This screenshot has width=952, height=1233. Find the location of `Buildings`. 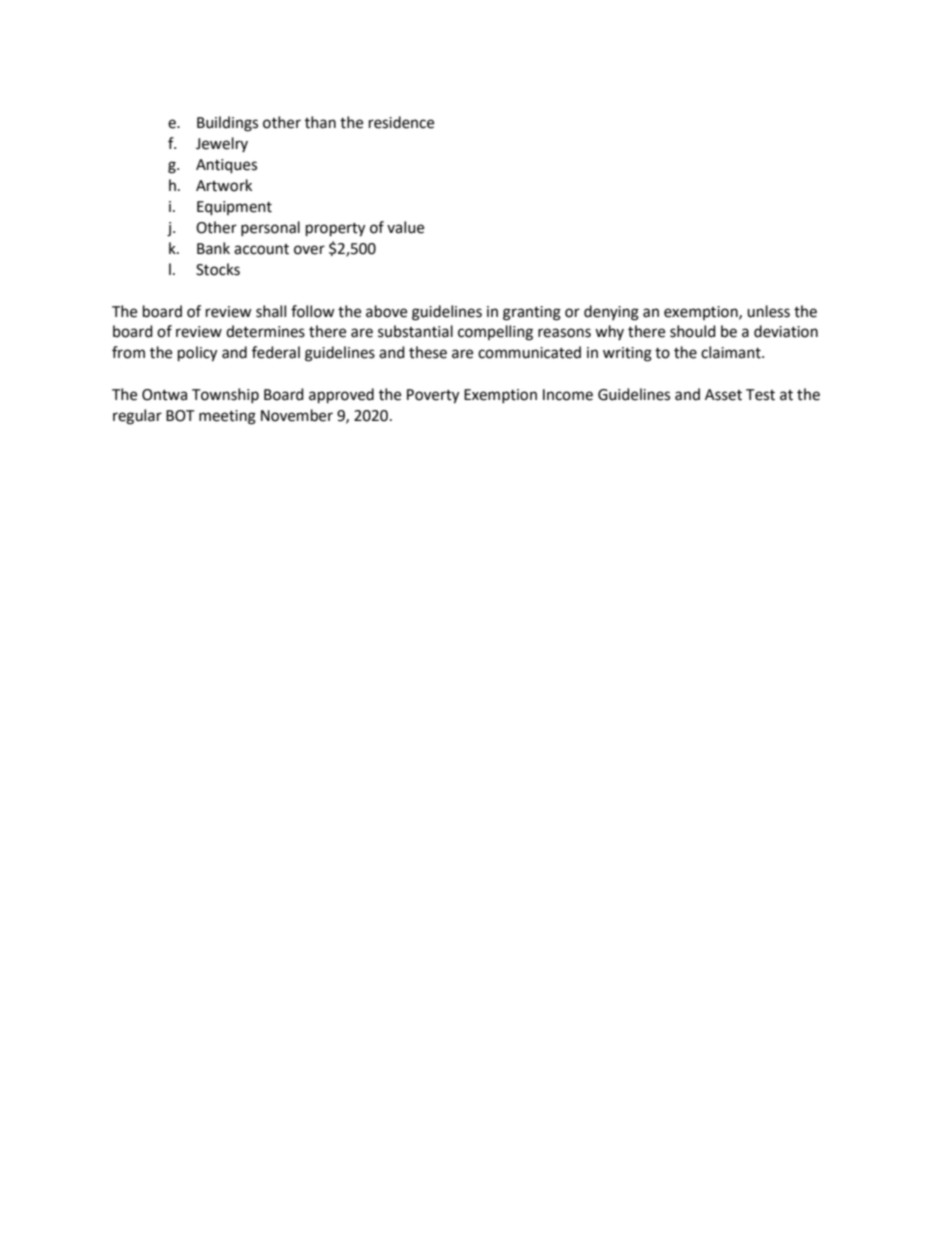

Buildings is located at coordinates (227, 124).
